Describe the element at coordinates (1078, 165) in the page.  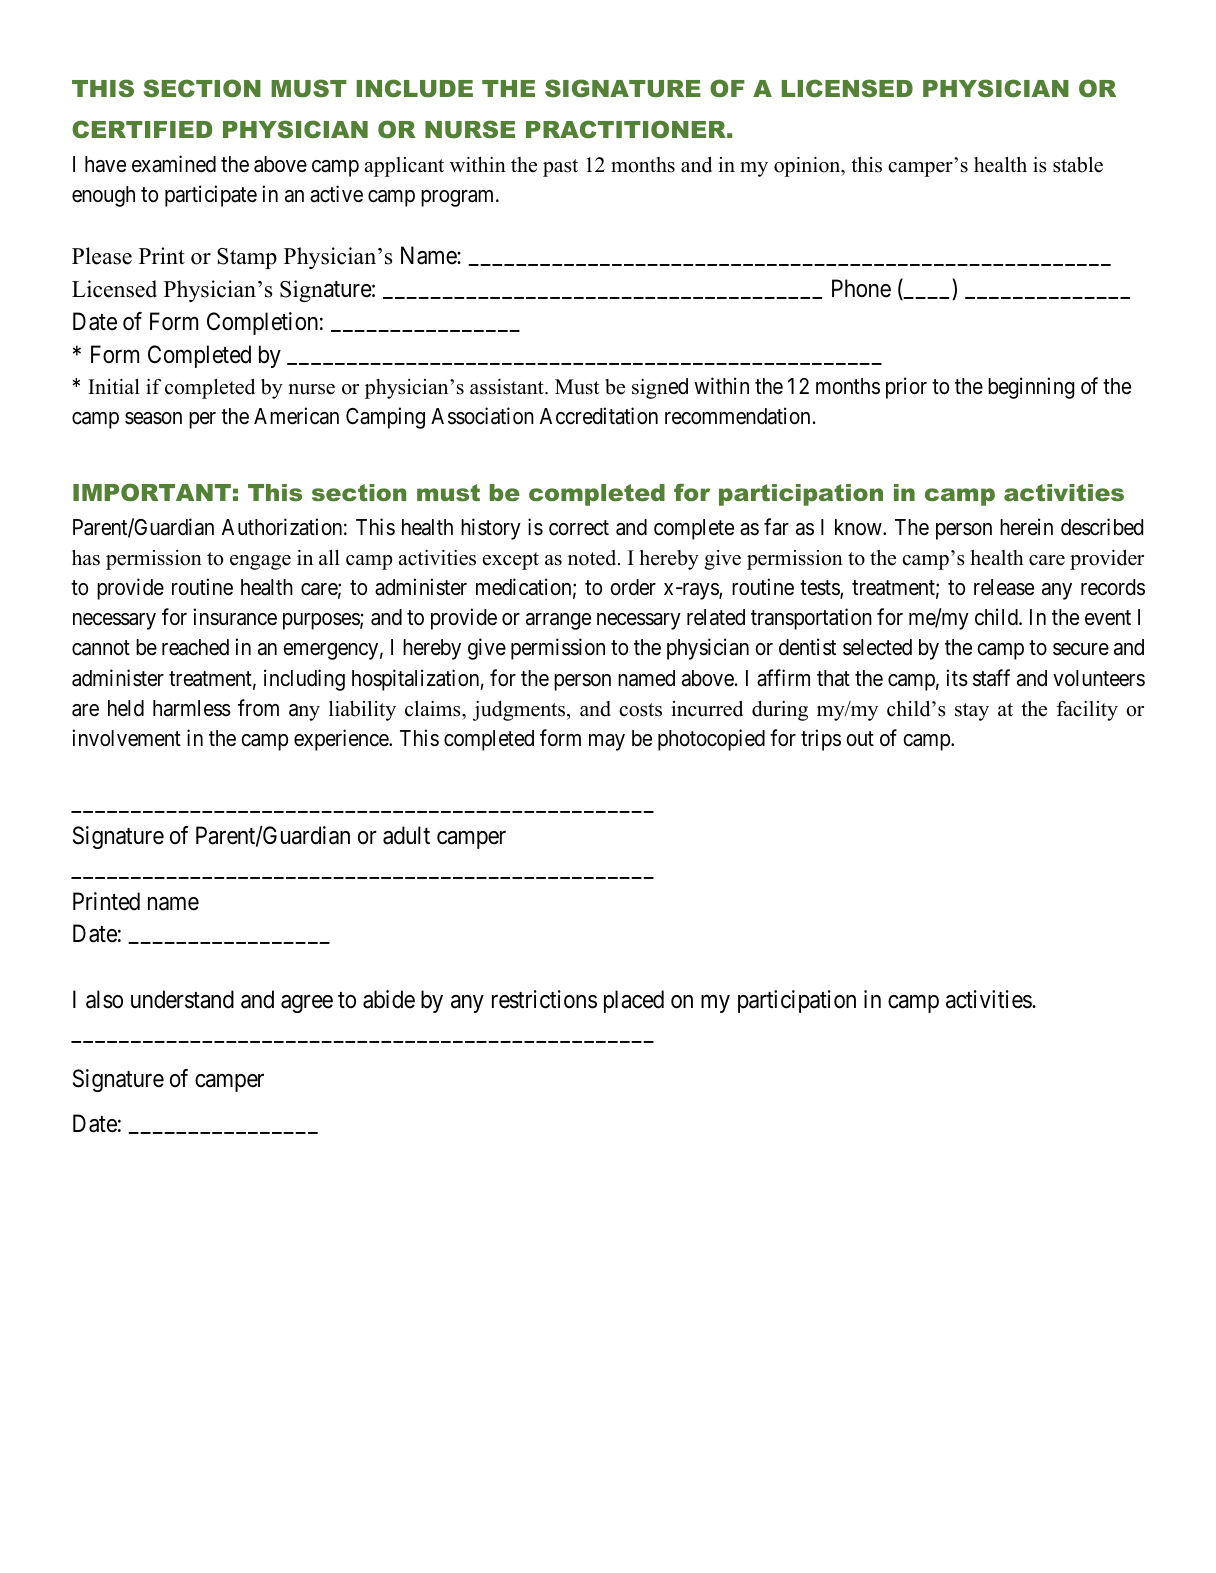
I see `stable` at that location.
